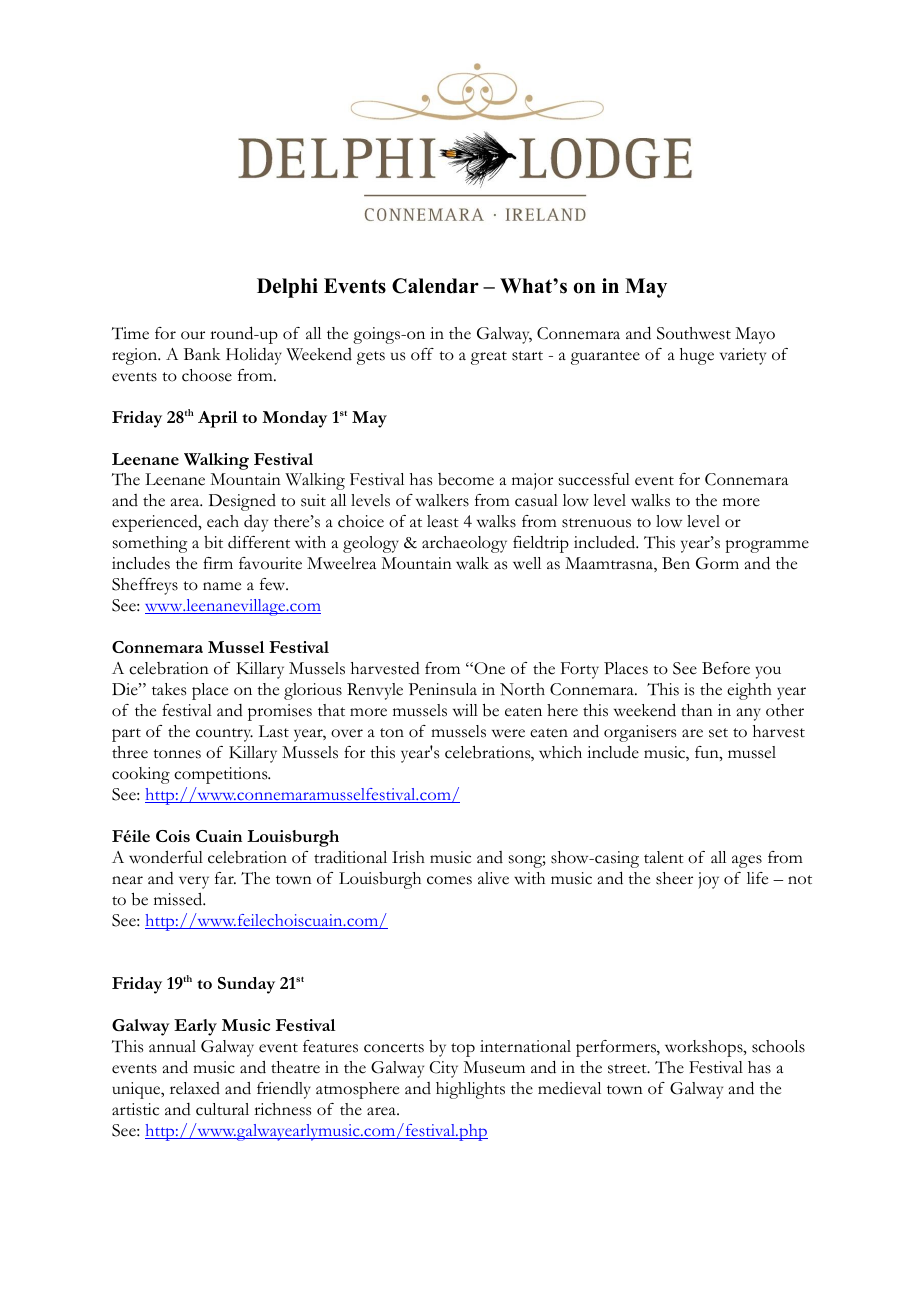 The width and height of the image is (924, 1308). I want to click on takes, so click(169, 689).
